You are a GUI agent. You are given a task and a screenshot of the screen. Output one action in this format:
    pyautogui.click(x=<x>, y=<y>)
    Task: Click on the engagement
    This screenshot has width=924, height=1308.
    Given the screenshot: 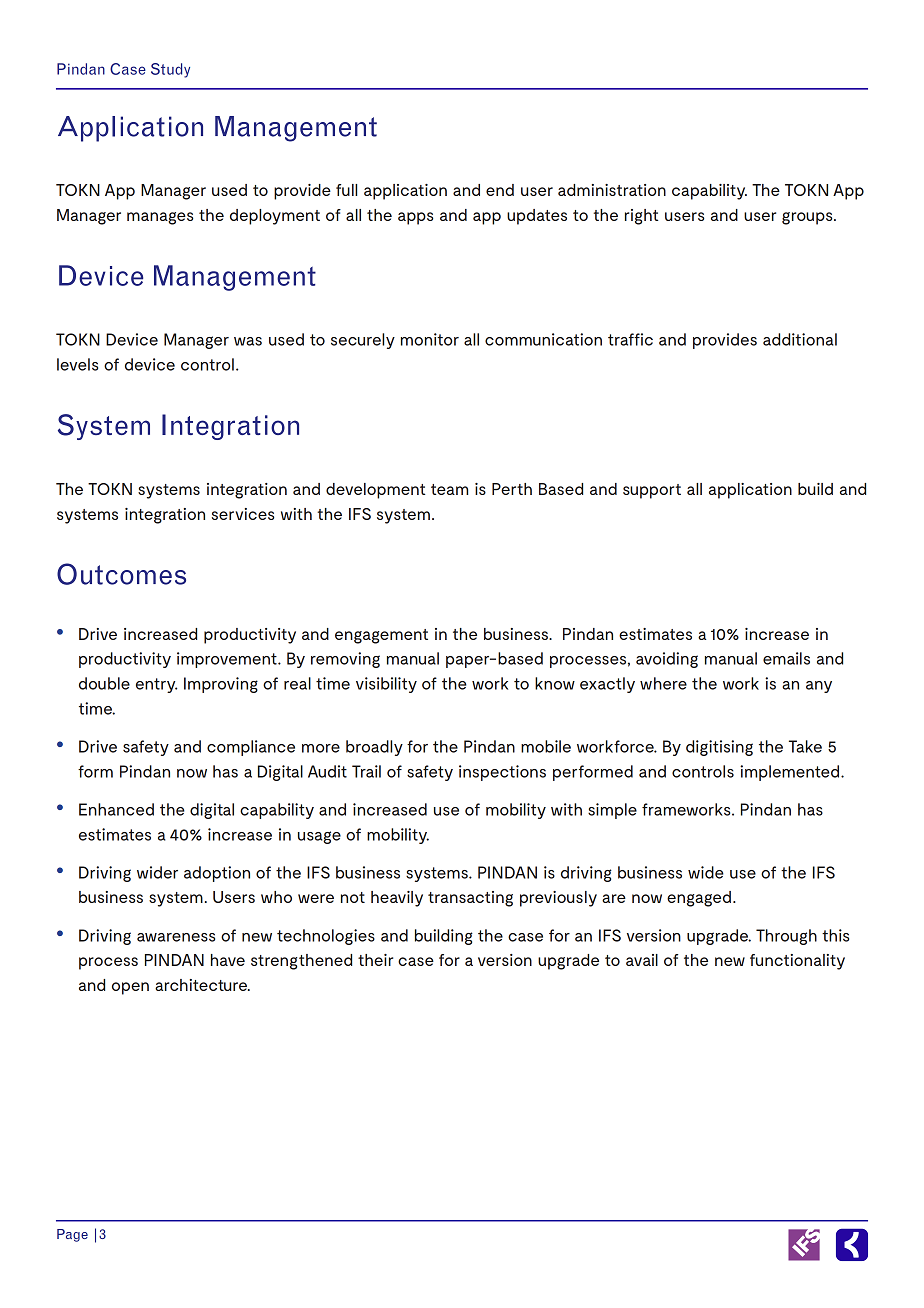 What is the action you would take?
    pyautogui.click(x=381, y=636)
